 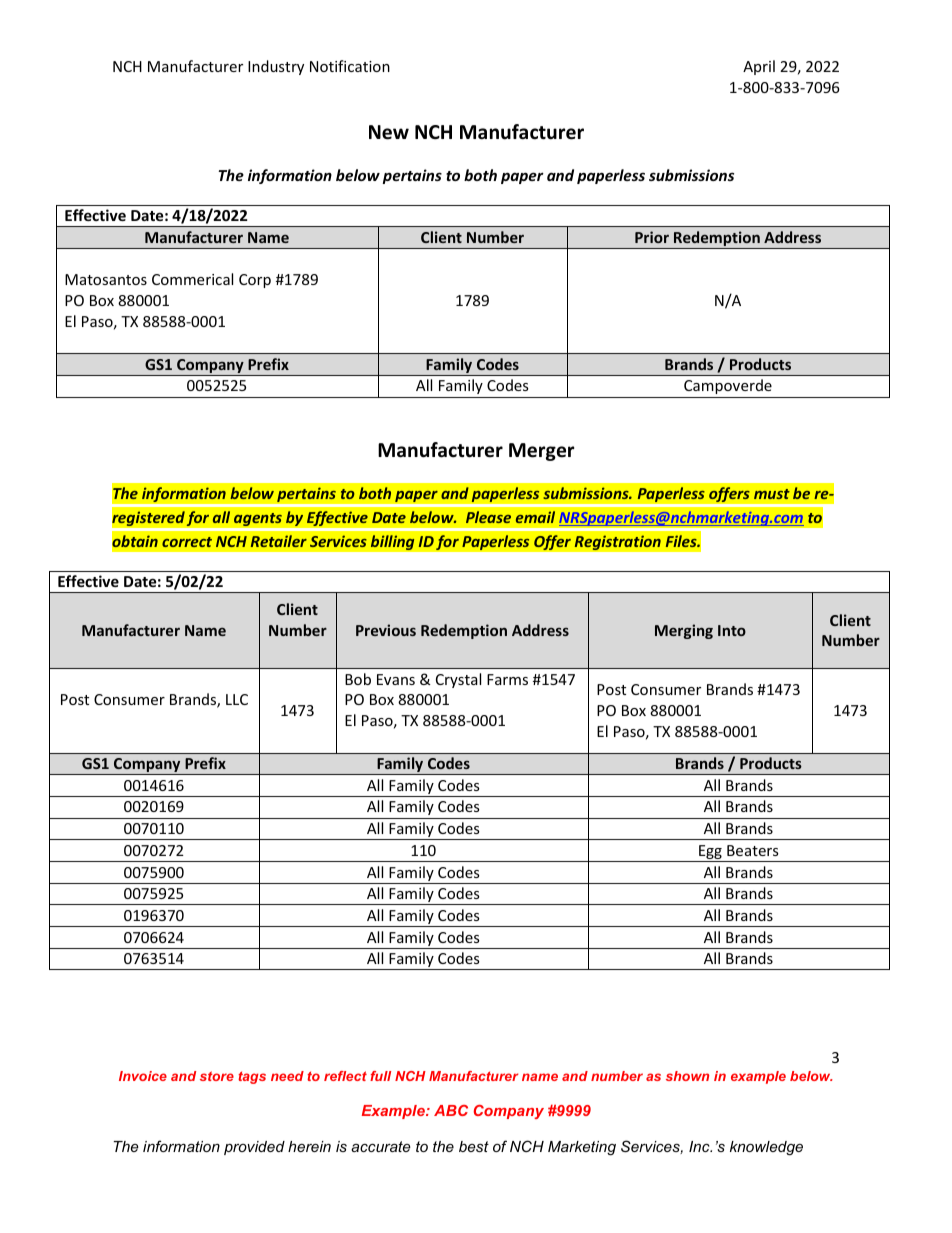 I want to click on April, so click(x=759, y=67).
